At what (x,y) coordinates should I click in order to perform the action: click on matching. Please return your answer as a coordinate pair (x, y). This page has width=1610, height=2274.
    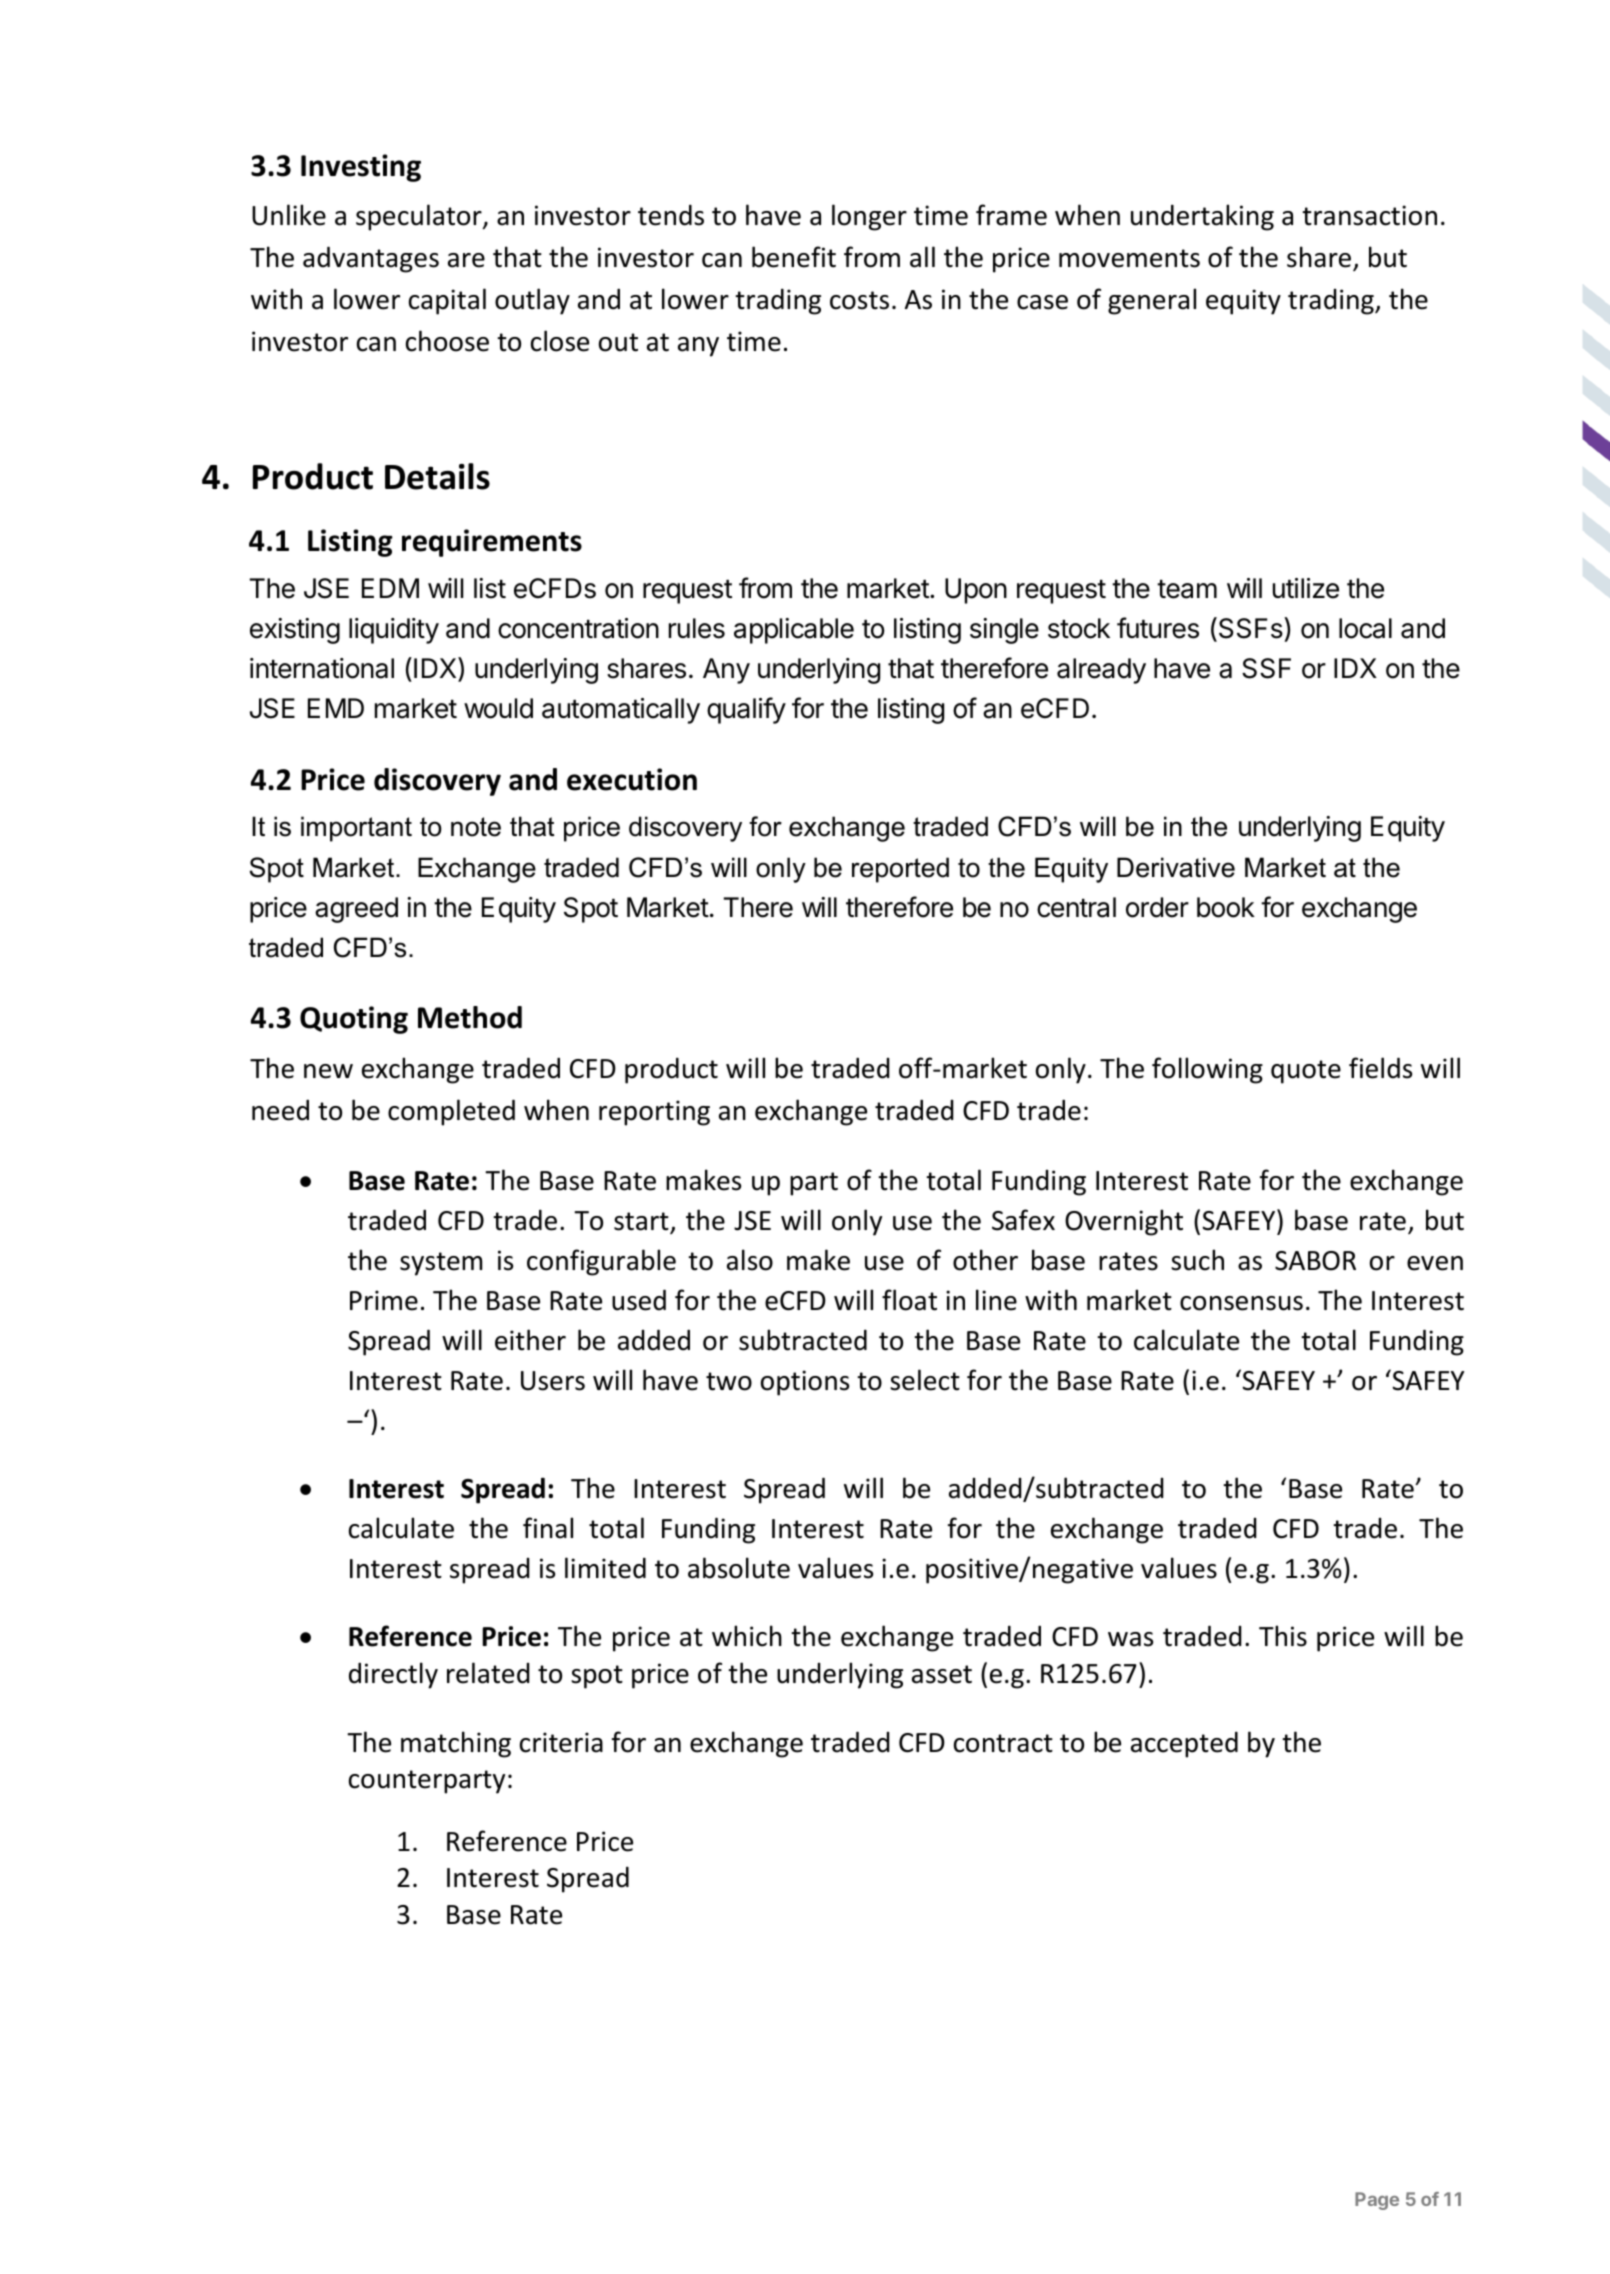
    Looking at the image, I should click on (456, 1744).
